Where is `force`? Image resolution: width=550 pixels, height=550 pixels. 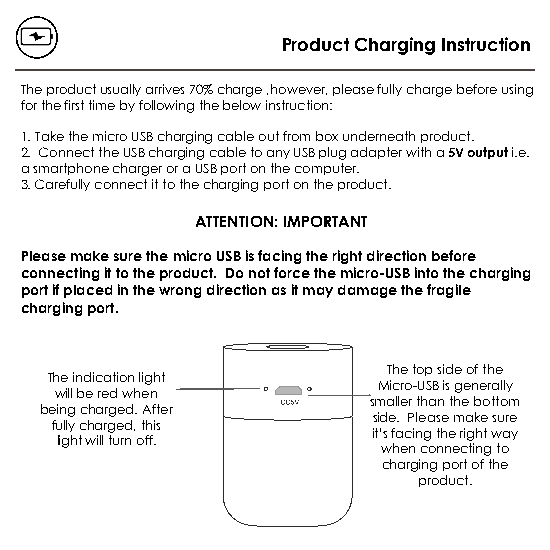
force is located at coordinates (292, 272).
